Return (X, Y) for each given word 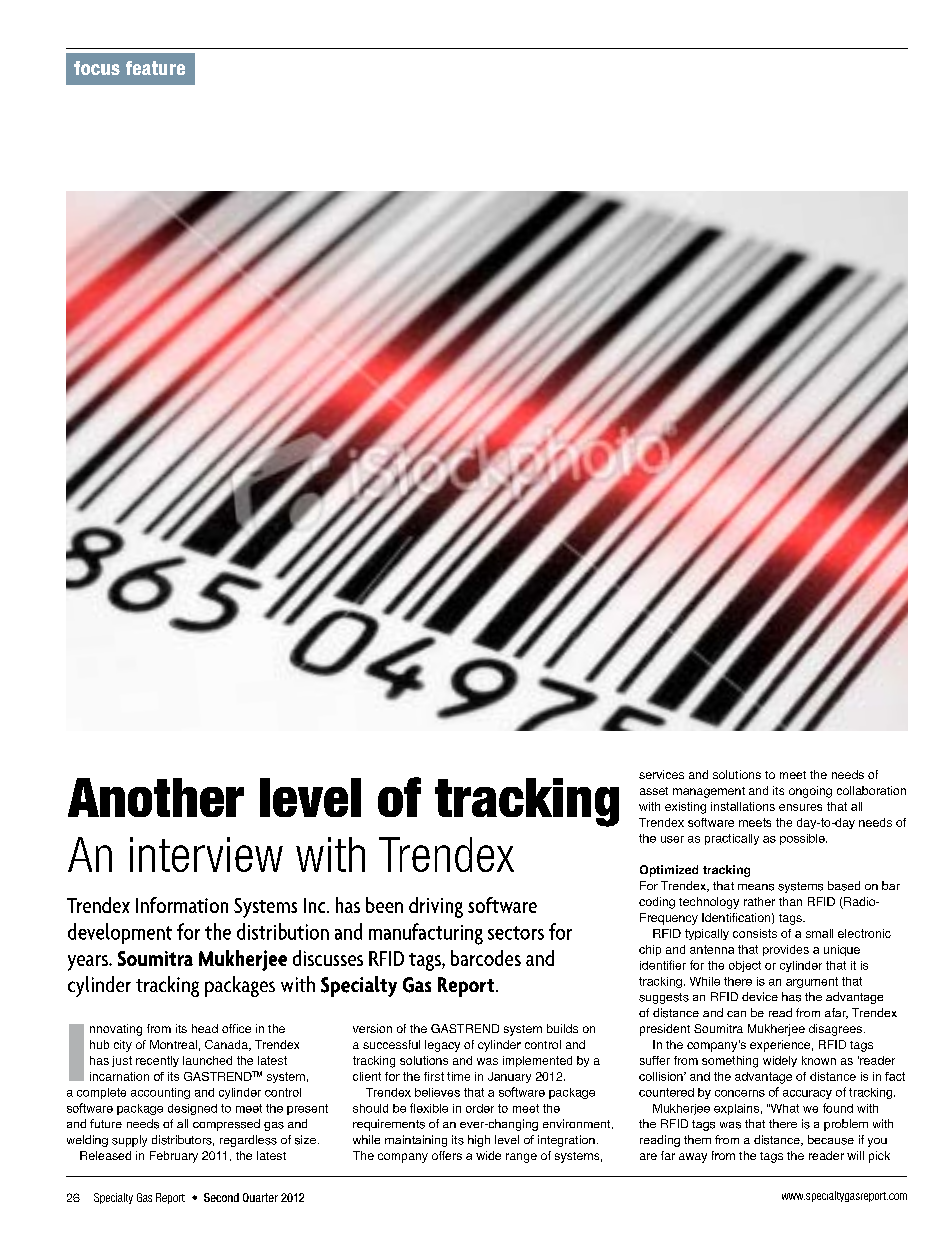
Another (156, 797)
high (479, 1141)
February (174, 1157)
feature (155, 68)
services (661, 774)
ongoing (810, 792)
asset (654, 791)
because (831, 1140)
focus (97, 68)
